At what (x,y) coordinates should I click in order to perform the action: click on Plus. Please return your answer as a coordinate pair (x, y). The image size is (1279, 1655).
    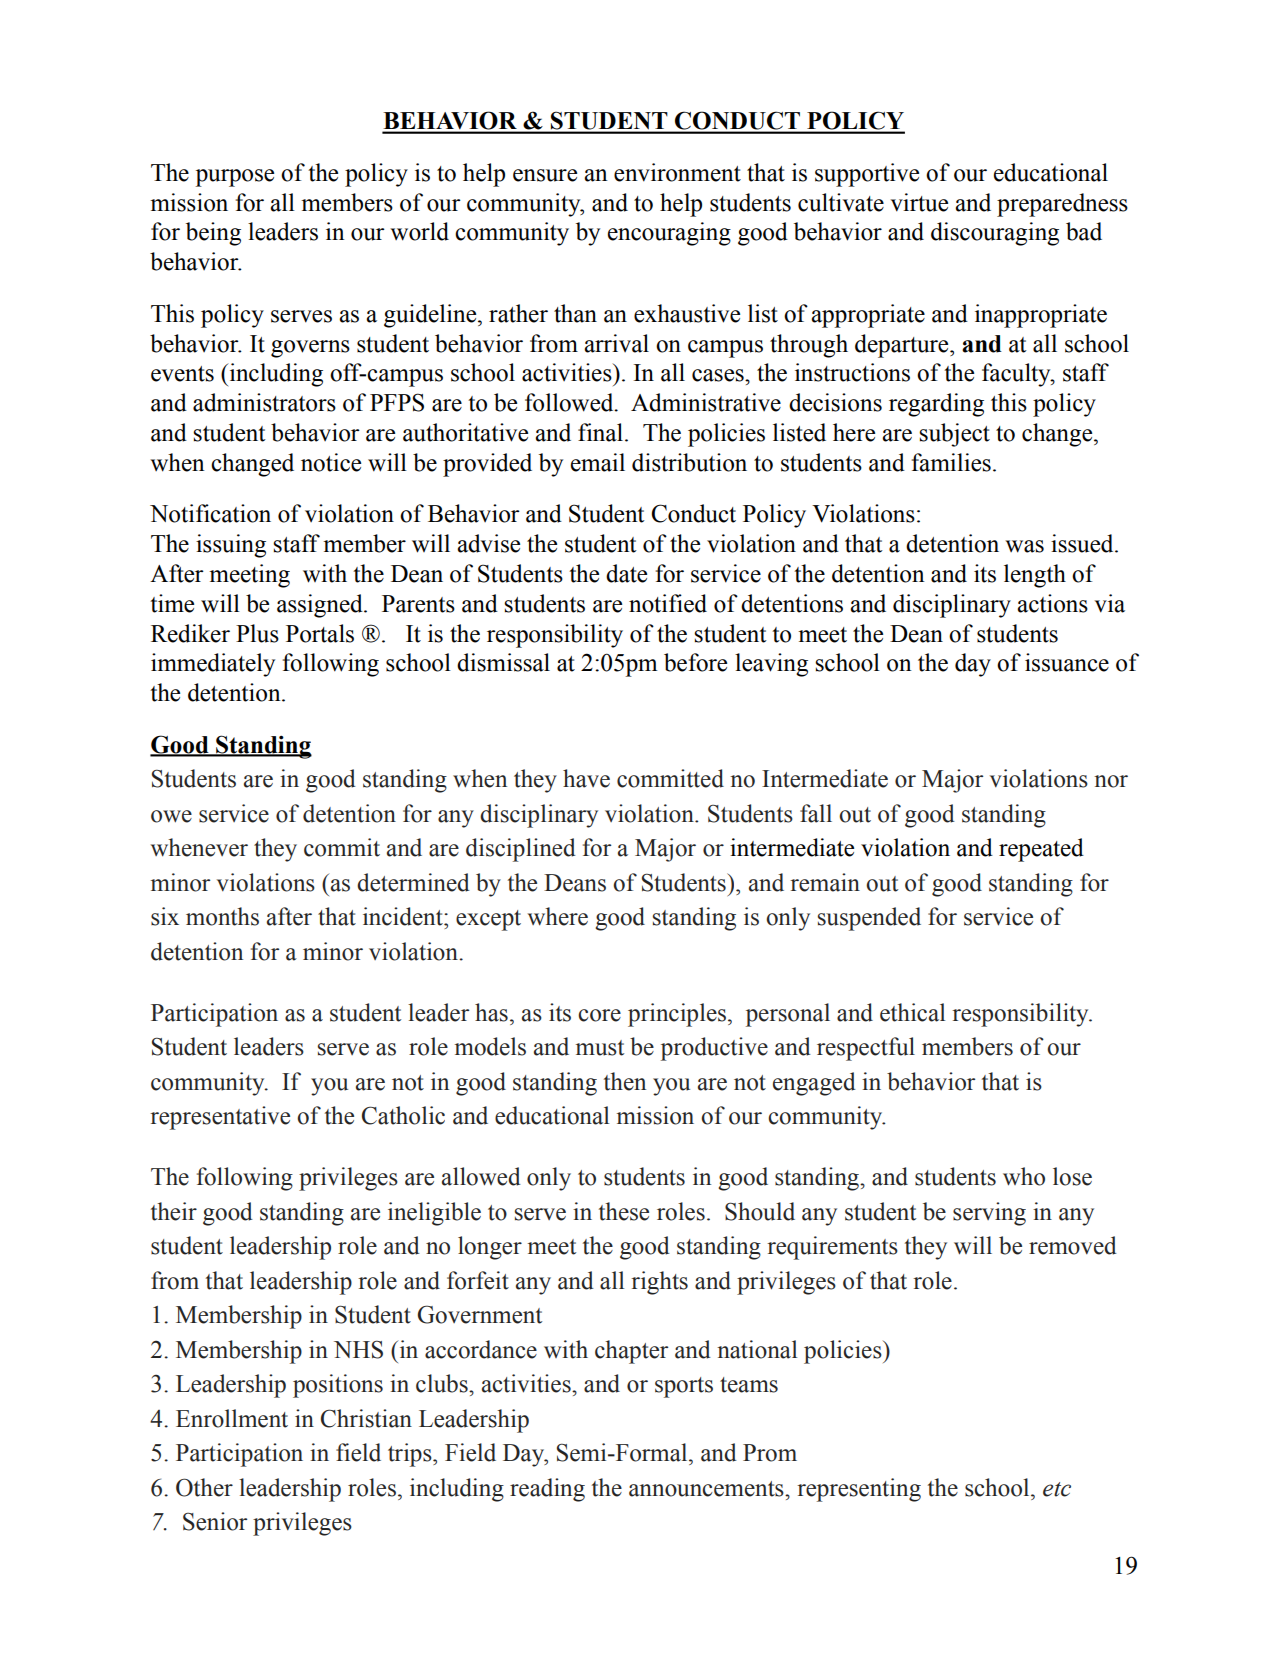
    Looking at the image, I should click on (257, 633).
